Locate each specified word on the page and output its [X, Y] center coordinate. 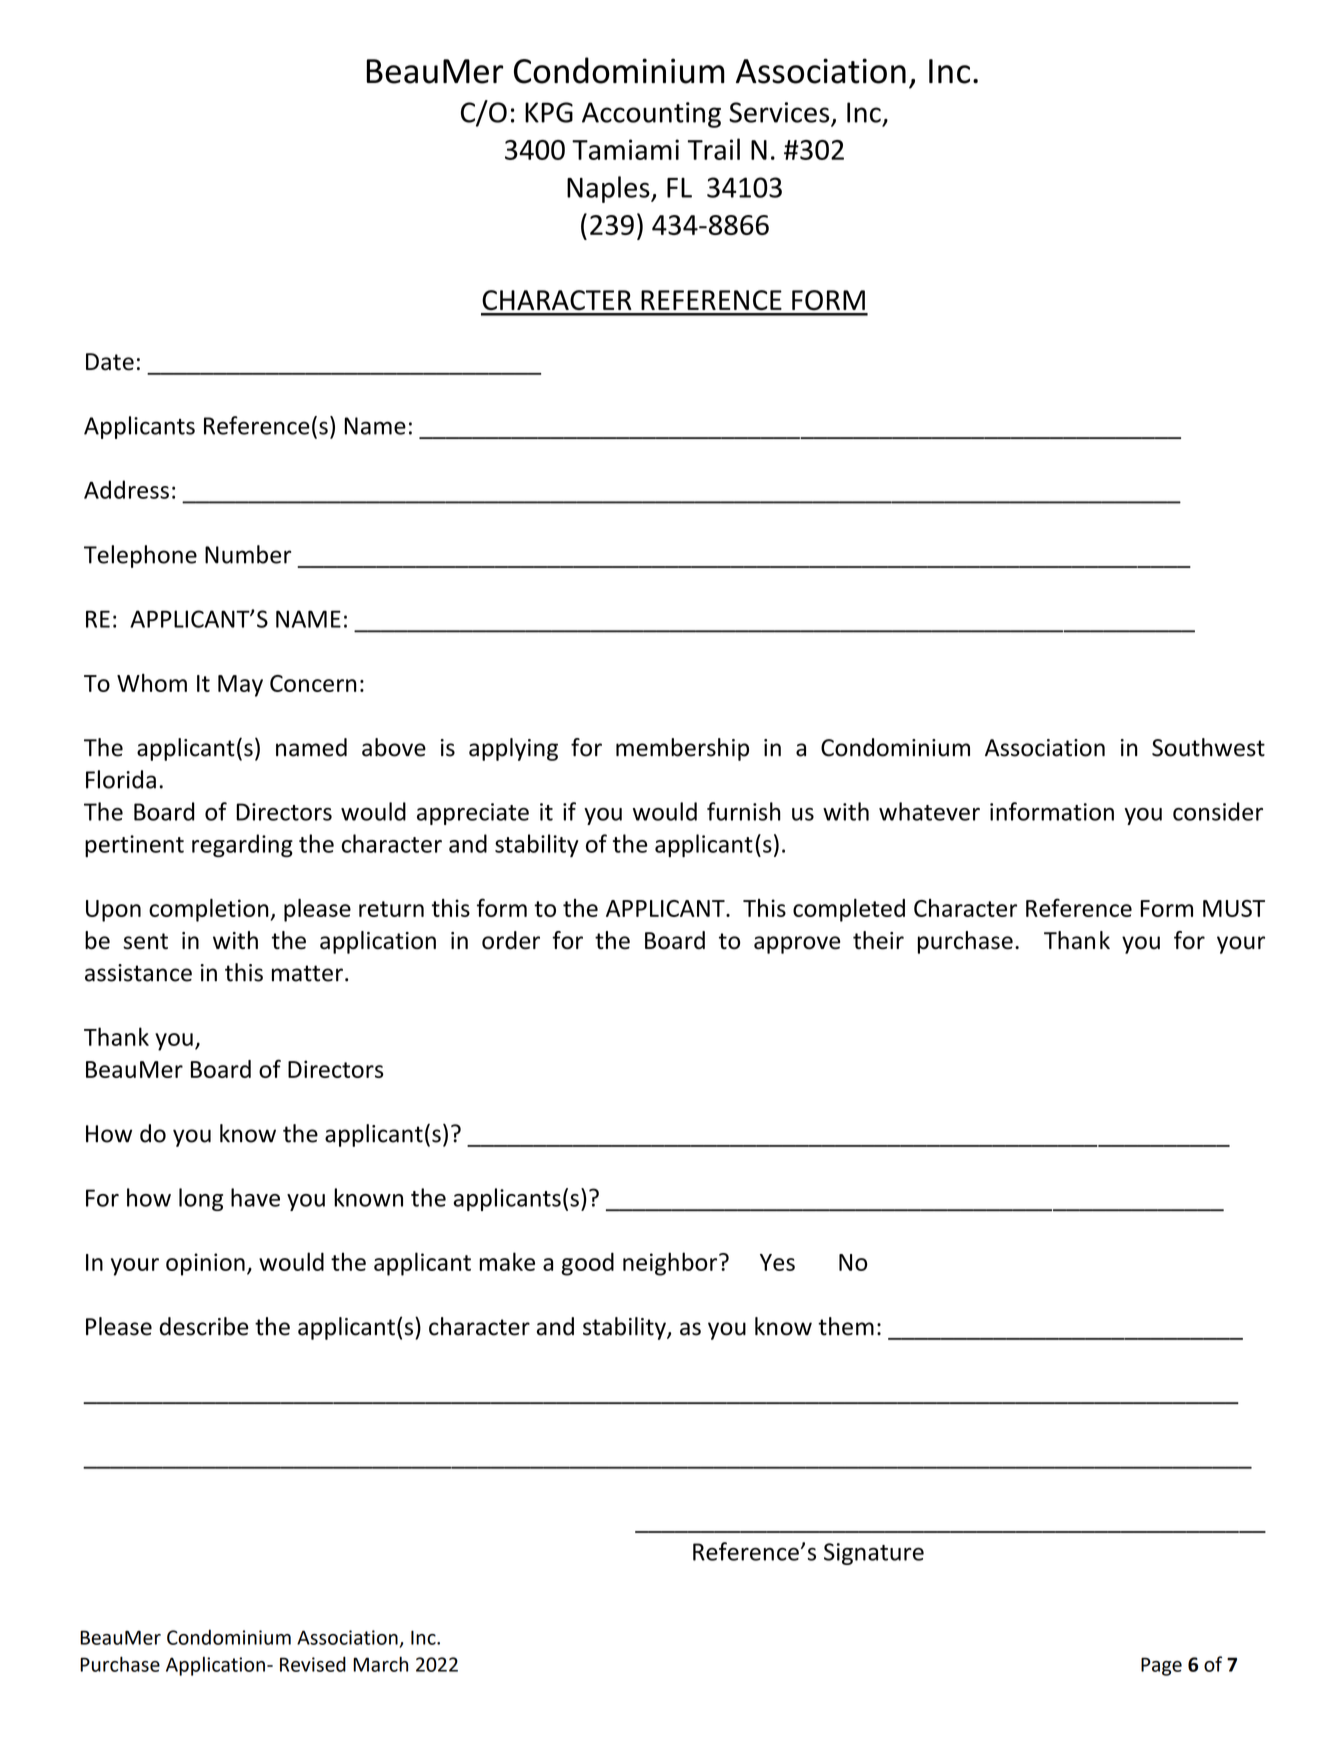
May [240, 686]
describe [204, 1326]
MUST [1234, 908]
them [846, 1326]
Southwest [1208, 747]
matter [307, 973]
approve [797, 945]
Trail [714, 149]
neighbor [671, 1264]
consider [1218, 811]
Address [126, 489]
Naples [609, 189]
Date [110, 362]
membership [682, 749]
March [380, 1664]
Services [779, 112]
